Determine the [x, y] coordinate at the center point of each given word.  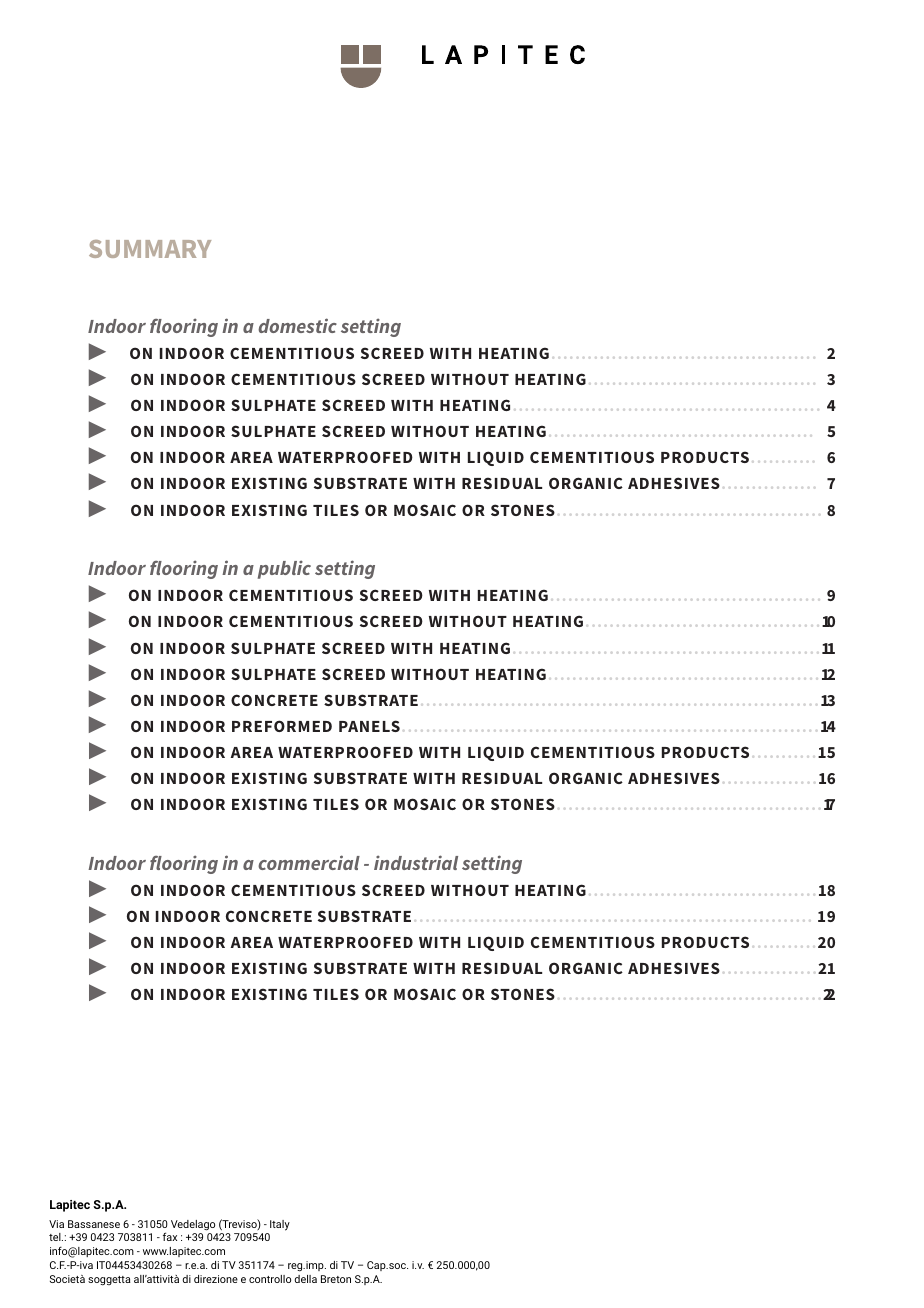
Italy [280, 1225]
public [284, 569]
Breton [336, 1279]
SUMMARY [150, 249]
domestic [297, 325]
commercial [309, 862]
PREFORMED [282, 726]
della [306, 1279]
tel [56, 1237]
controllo [270, 1279]
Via [56, 1224]
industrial [416, 862]
